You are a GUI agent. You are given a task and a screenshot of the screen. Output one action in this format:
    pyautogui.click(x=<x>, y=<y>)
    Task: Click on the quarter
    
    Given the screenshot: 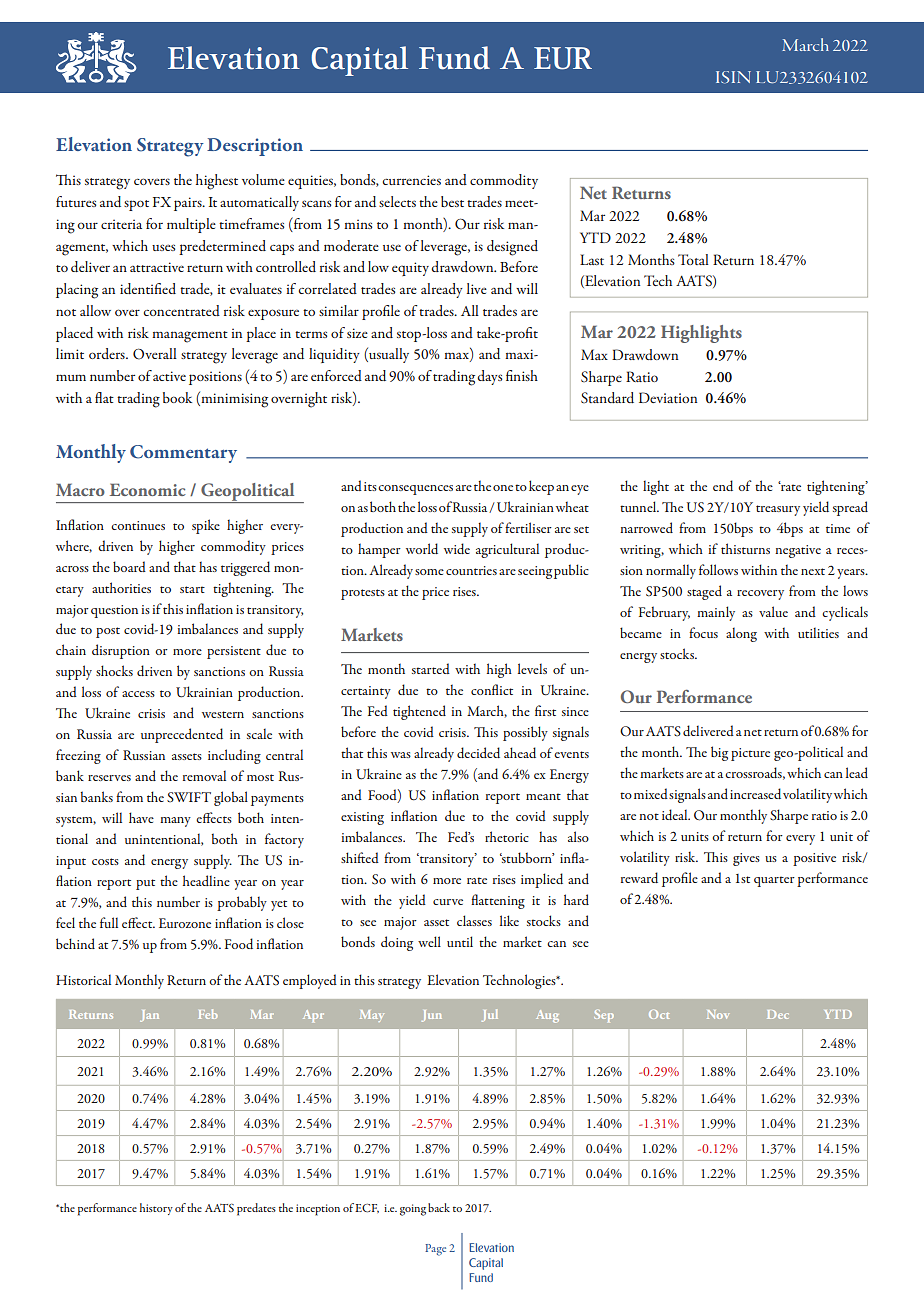 What is the action you would take?
    pyautogui.click(x=774, y=881)
